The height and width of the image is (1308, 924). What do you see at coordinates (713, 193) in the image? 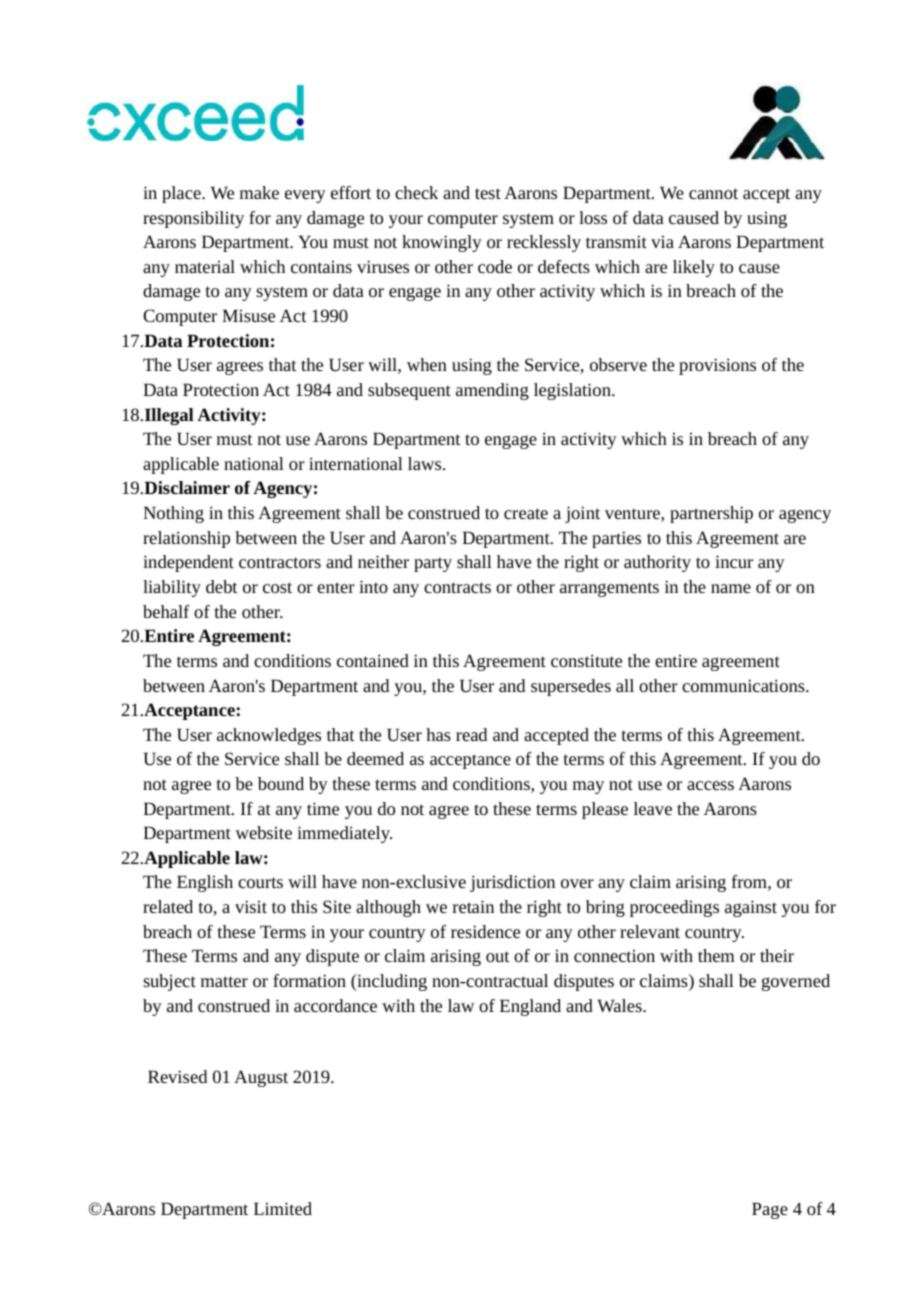
I see `cannot` at bounding box center [713, 193].
